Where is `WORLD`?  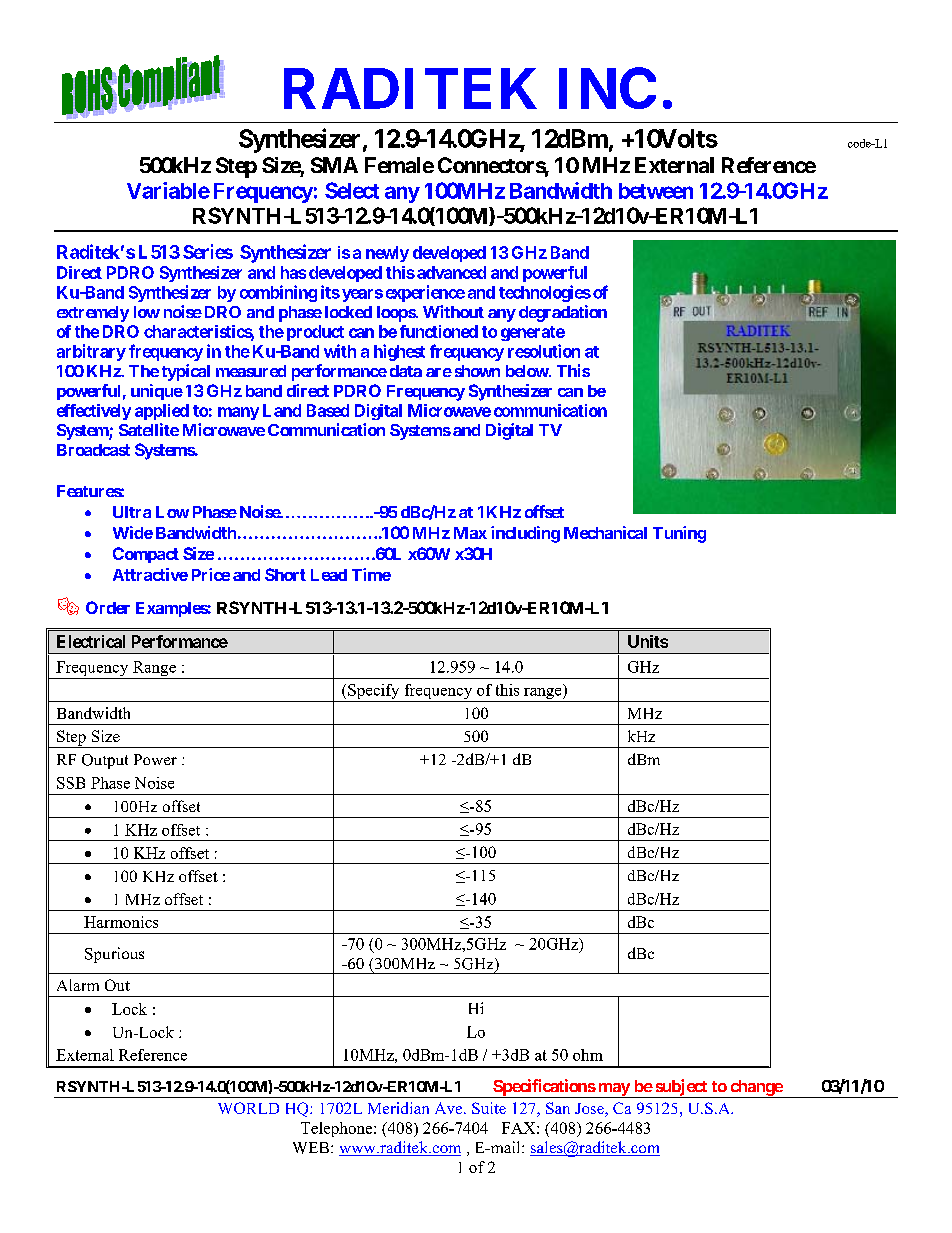 WORLD is located at coordinates (248, 1108).
